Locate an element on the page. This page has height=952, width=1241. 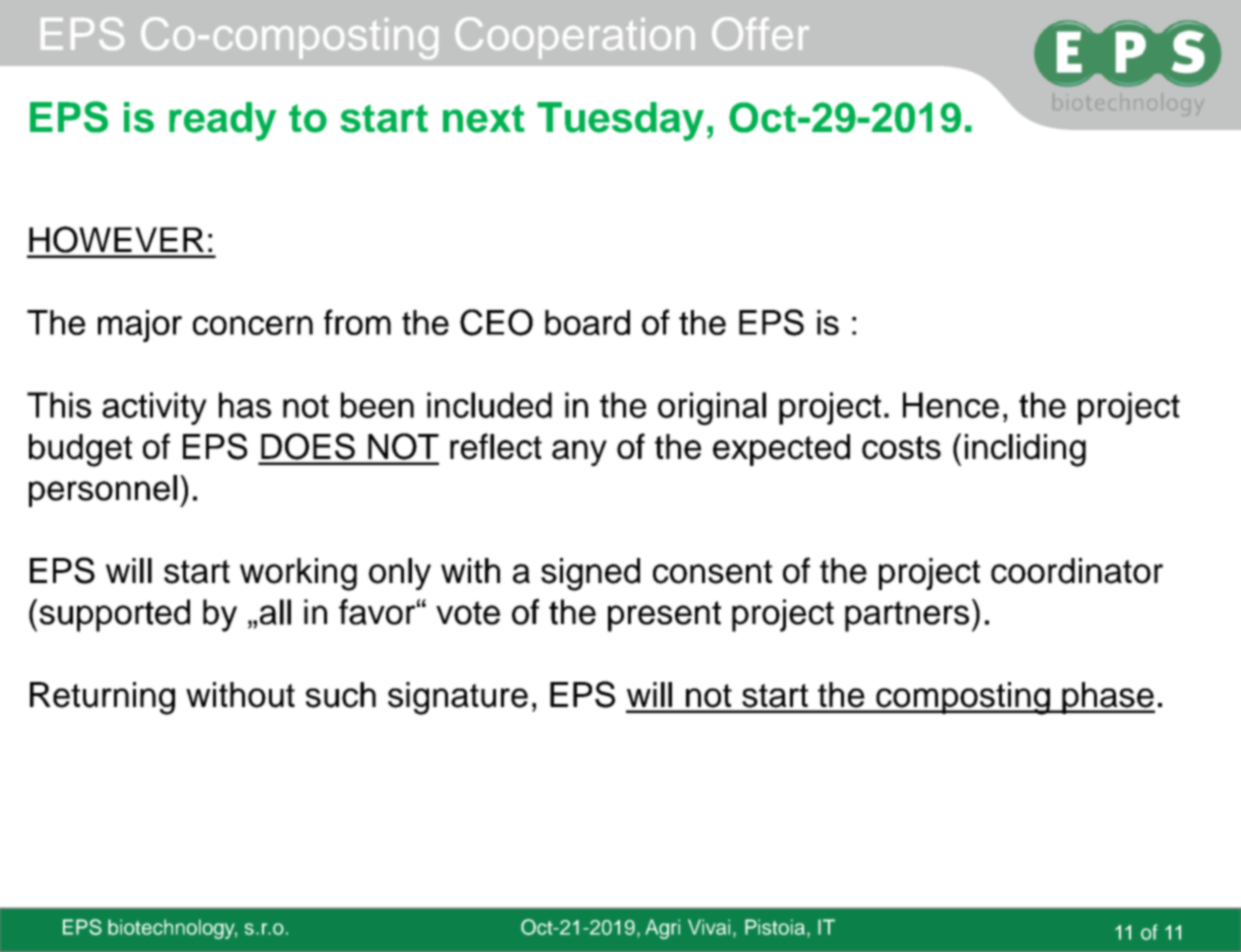
Hence is located at coordinates (951, 405).
